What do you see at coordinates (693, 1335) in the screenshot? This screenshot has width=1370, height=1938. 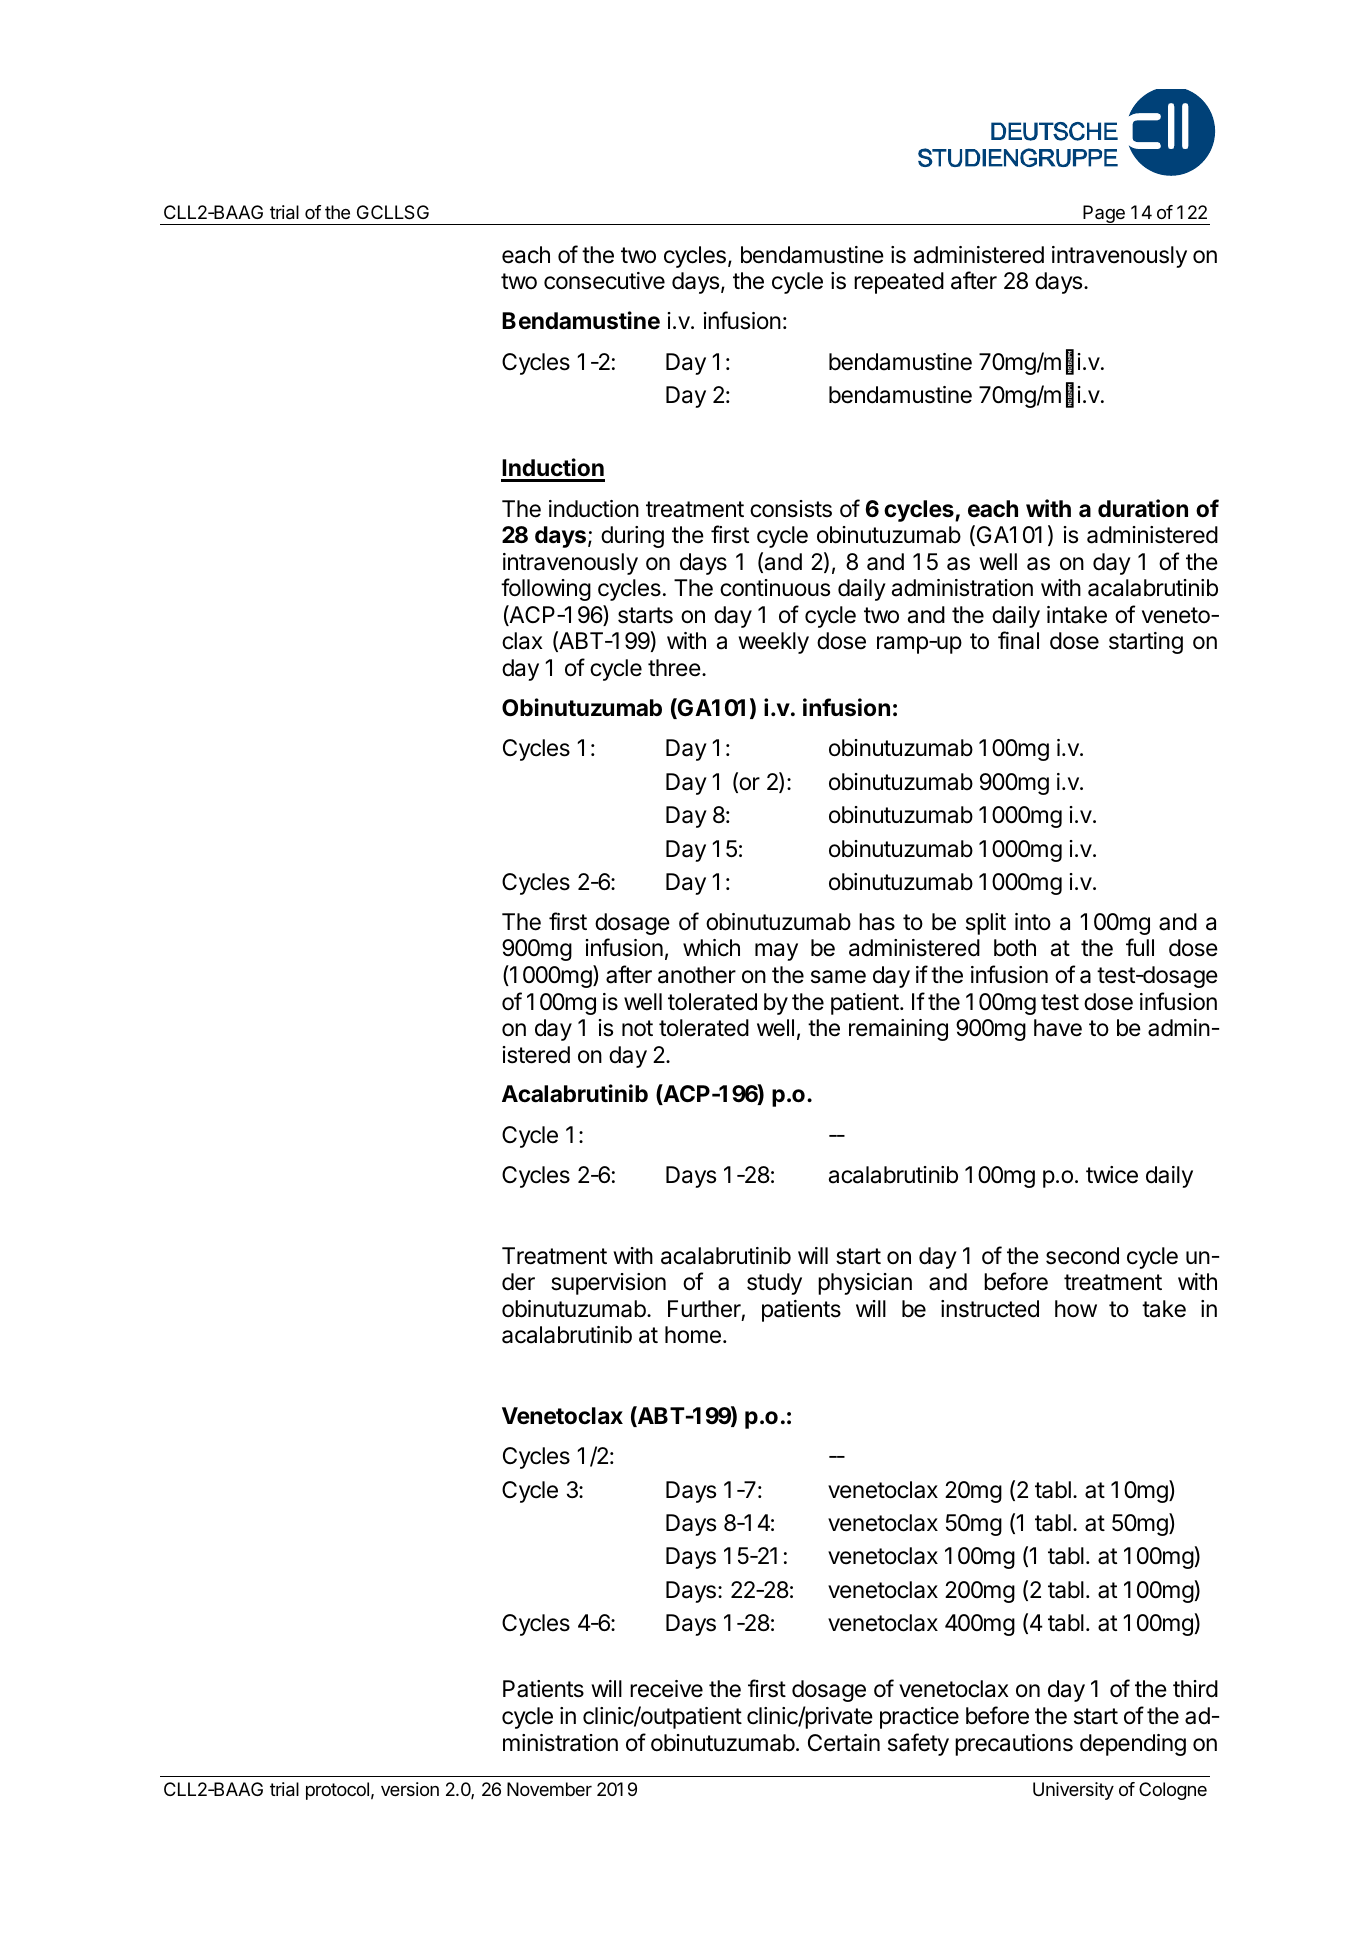 I see `home` at bounding box center [693, 1335].
